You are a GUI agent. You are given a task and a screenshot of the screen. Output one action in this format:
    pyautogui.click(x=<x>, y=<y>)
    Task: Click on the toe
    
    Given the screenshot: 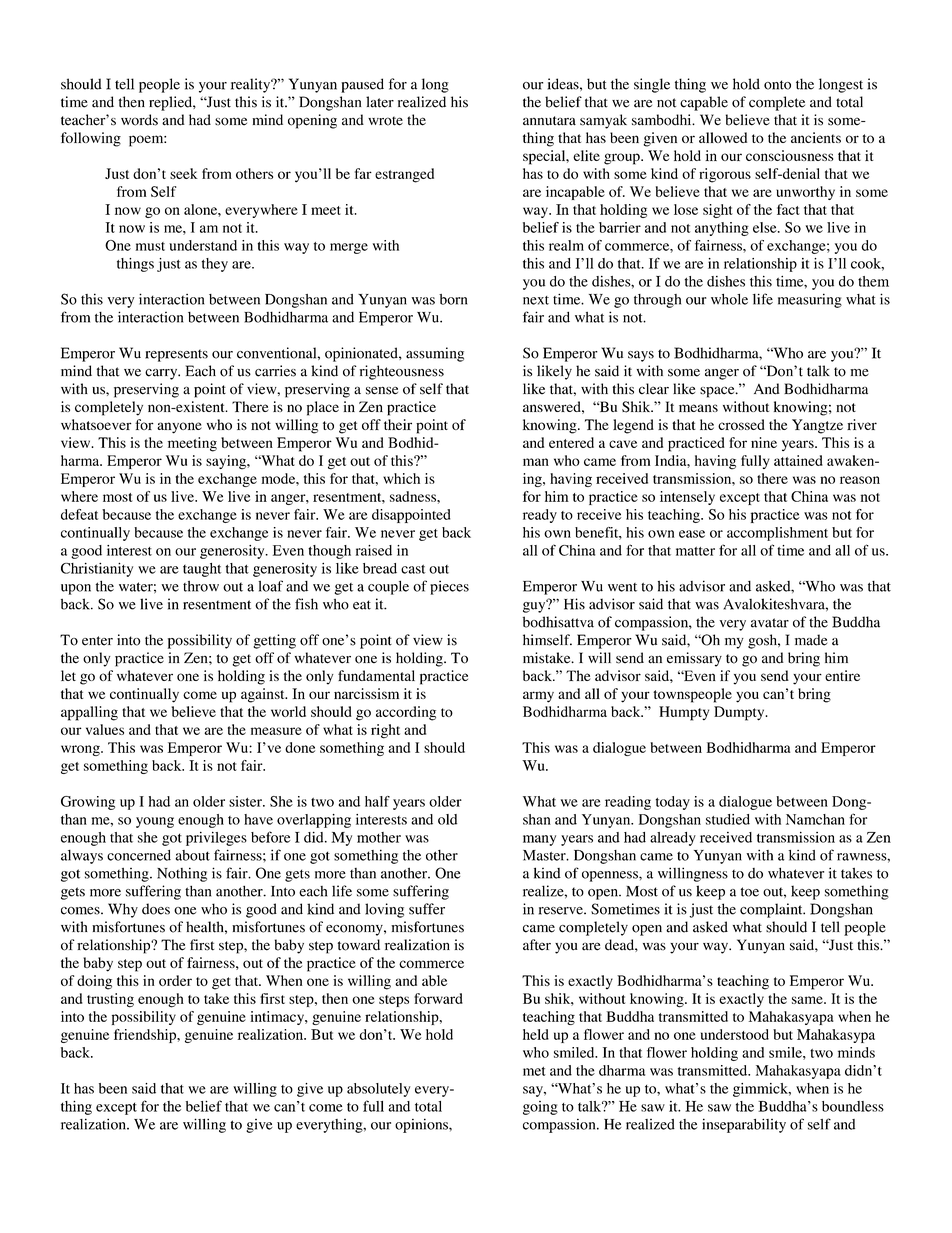 What is the action you would take?
    pyautogui.click(x=749, y=892)
